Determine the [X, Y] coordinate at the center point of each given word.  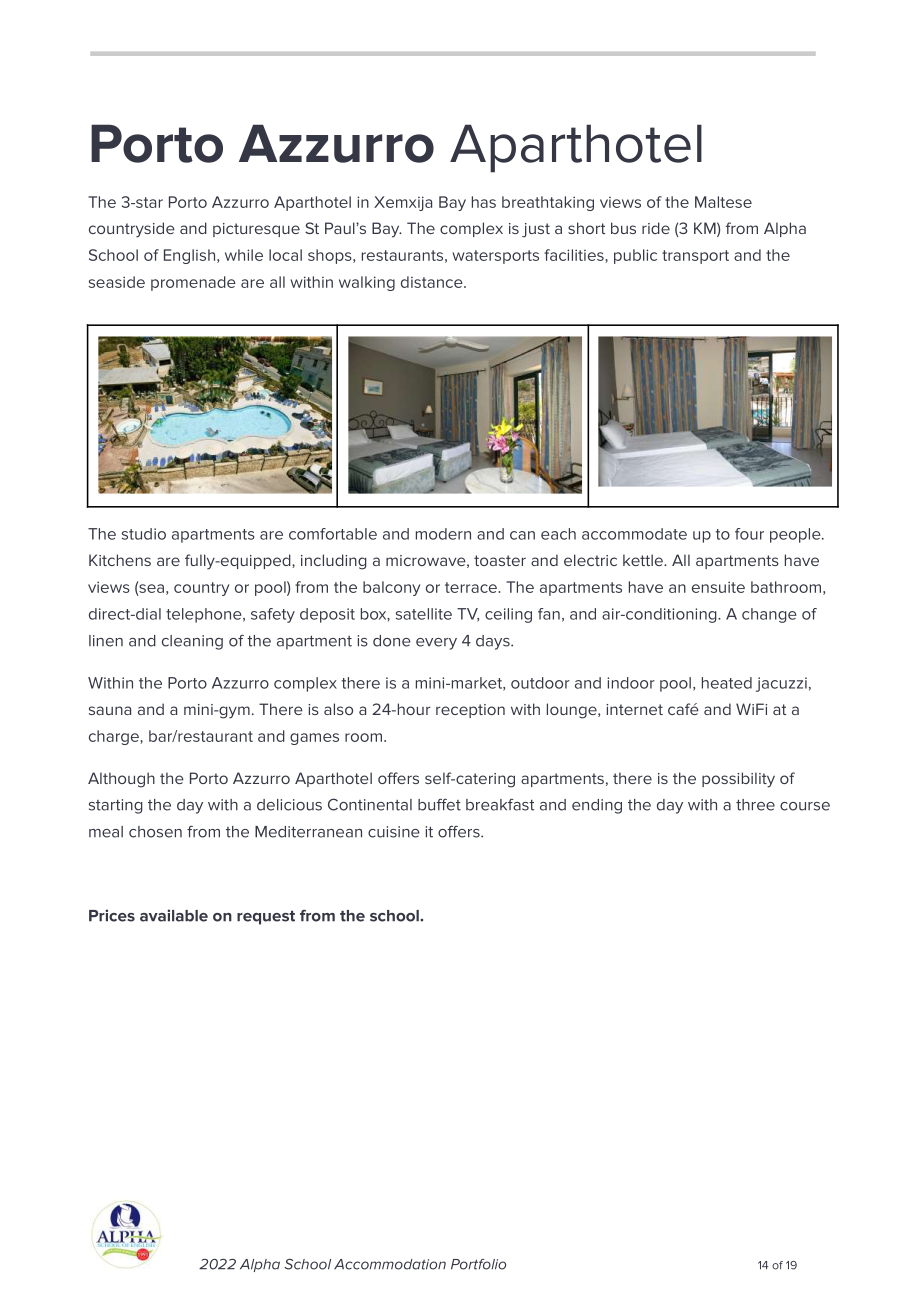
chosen [155, 832]
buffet [439, 804]
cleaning [192, 642]
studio [144, 534]
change [769, 615]
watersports [496, 257]
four [749, 534]
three [755, 805]
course [805, 806]
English [189, 256]
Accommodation [390, 1264]
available [174, 915]
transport [695, 257]
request [266, 917]
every [436, 644]
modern [443, 534]
